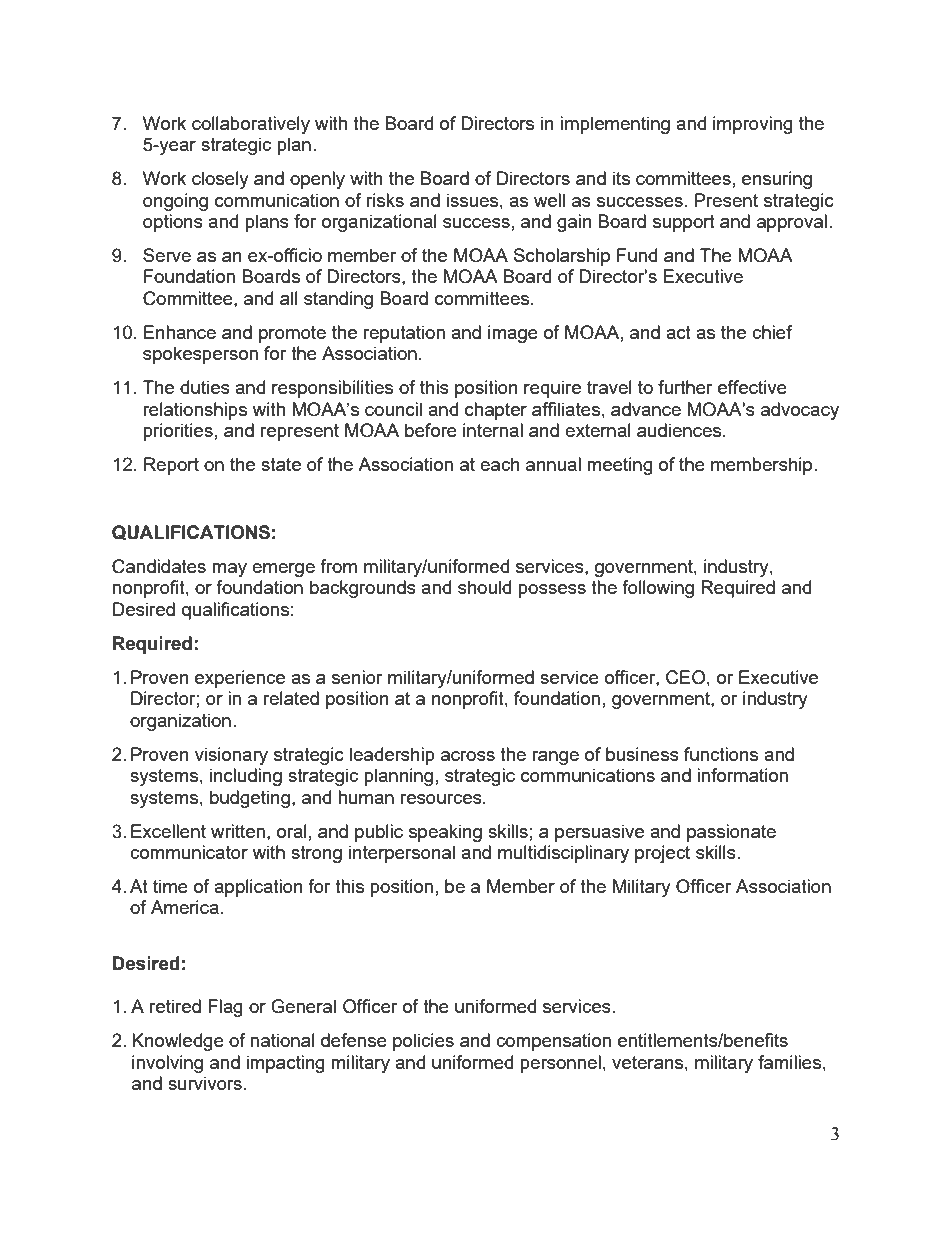 This screenshot has height=1233, width=952. I want to click on closely, so click(220, 180).
